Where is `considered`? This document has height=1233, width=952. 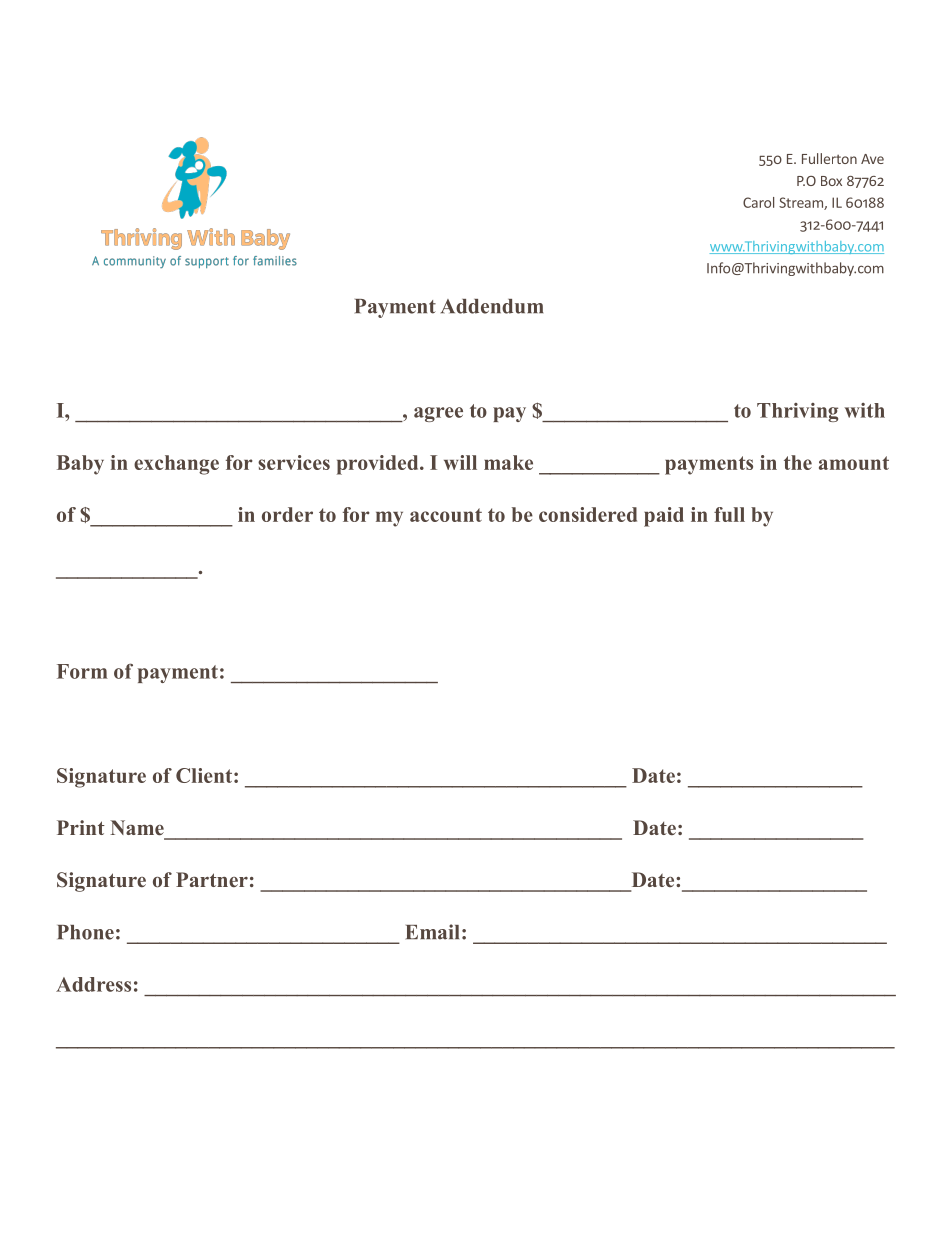 considered is located at coordinates (588, 514).
